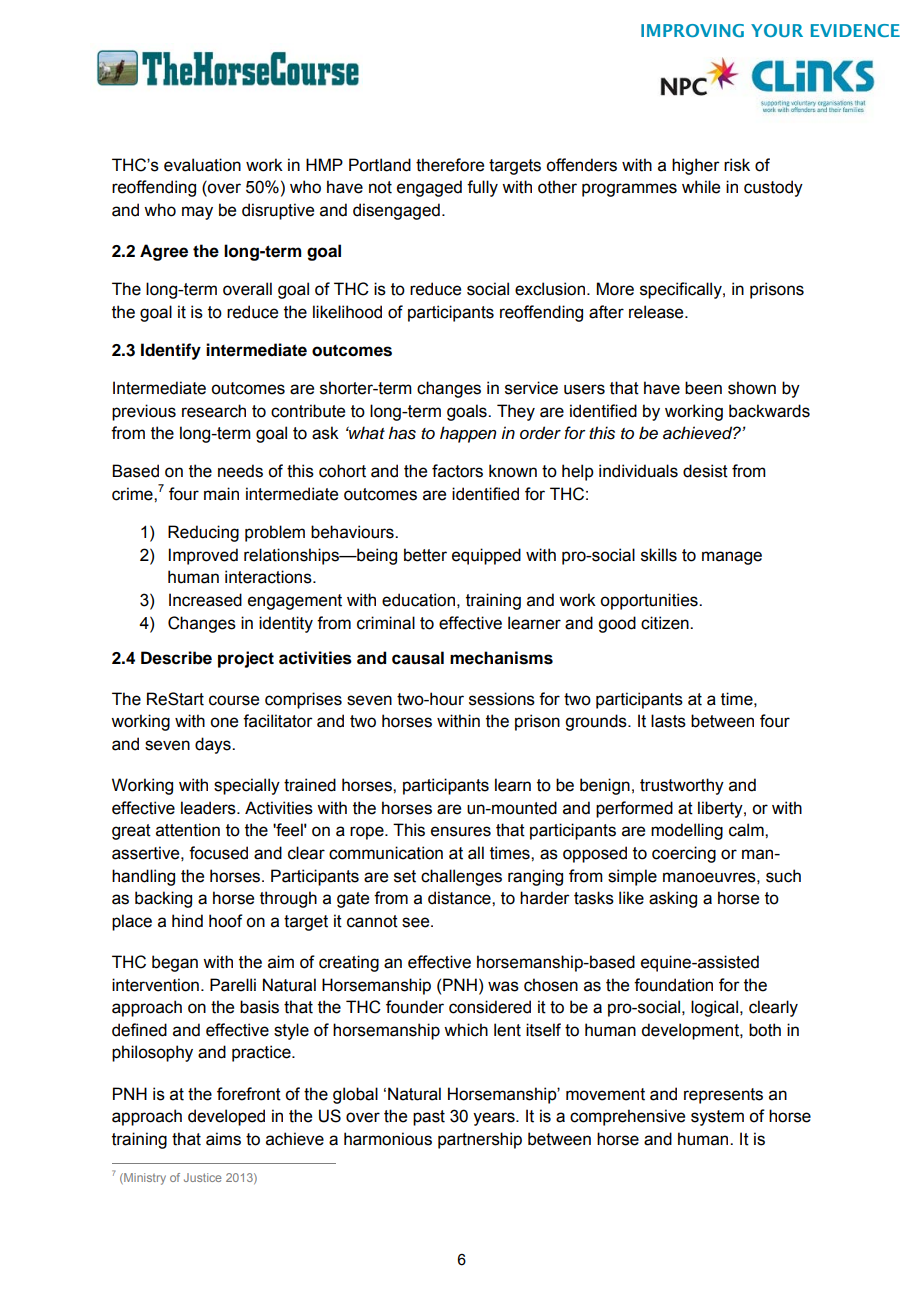 This image has width=924, height=1308. What do you see at coordinates (218, 853) in the image?
I see `focused` at bounding box center [218, 853].
